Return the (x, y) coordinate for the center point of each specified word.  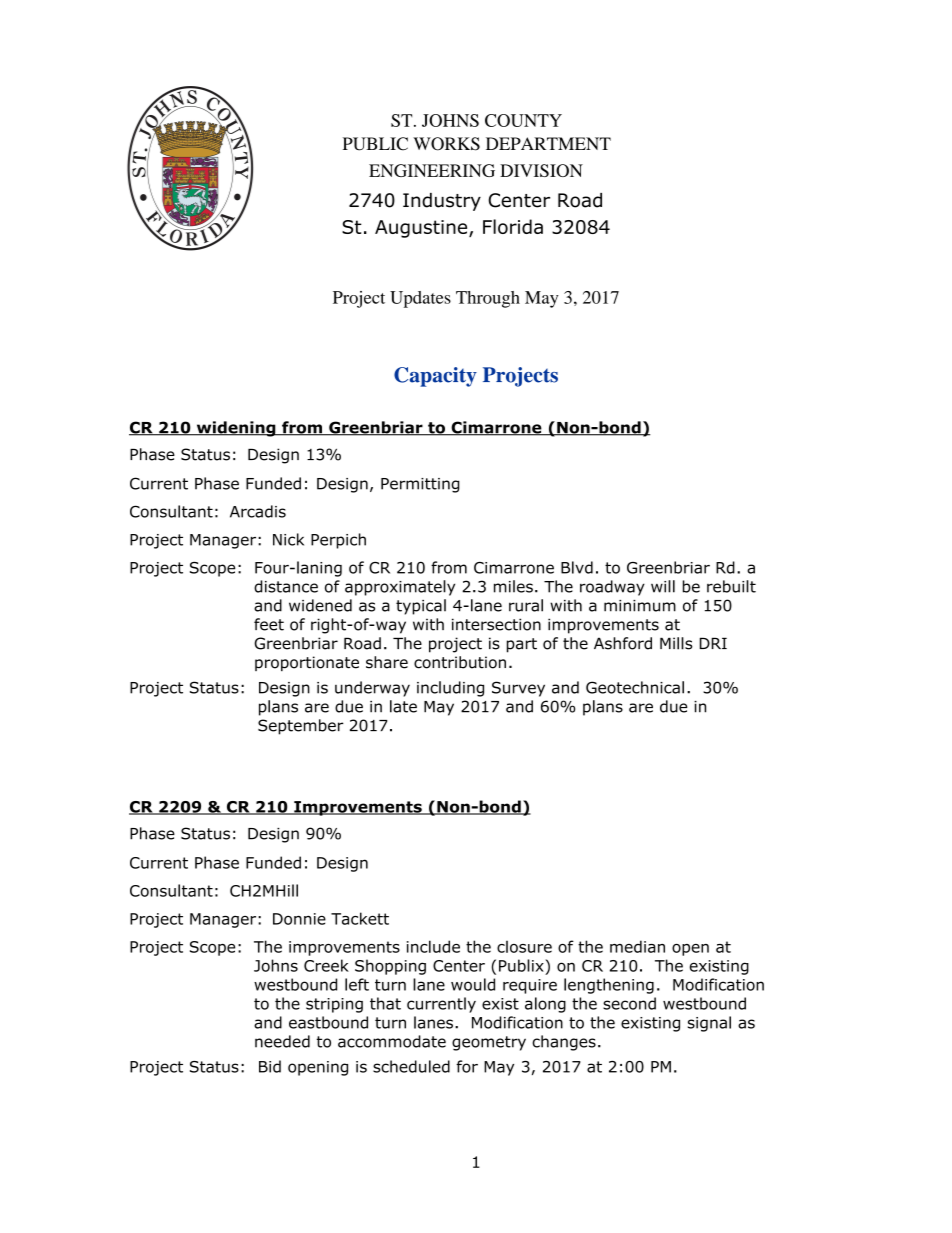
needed (282, 1041)
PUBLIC (375, 144)
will (663, 586)
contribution (460, 662)
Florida (513, 226)
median (637, 946)
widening (236, 429)
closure (524, 947)
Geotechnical (635, 687)
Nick (288, 539)
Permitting (420, 485)
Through (488, 299)
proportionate (307, 663)
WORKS (446, 144)
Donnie (299, 919)
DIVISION (541, 170)
